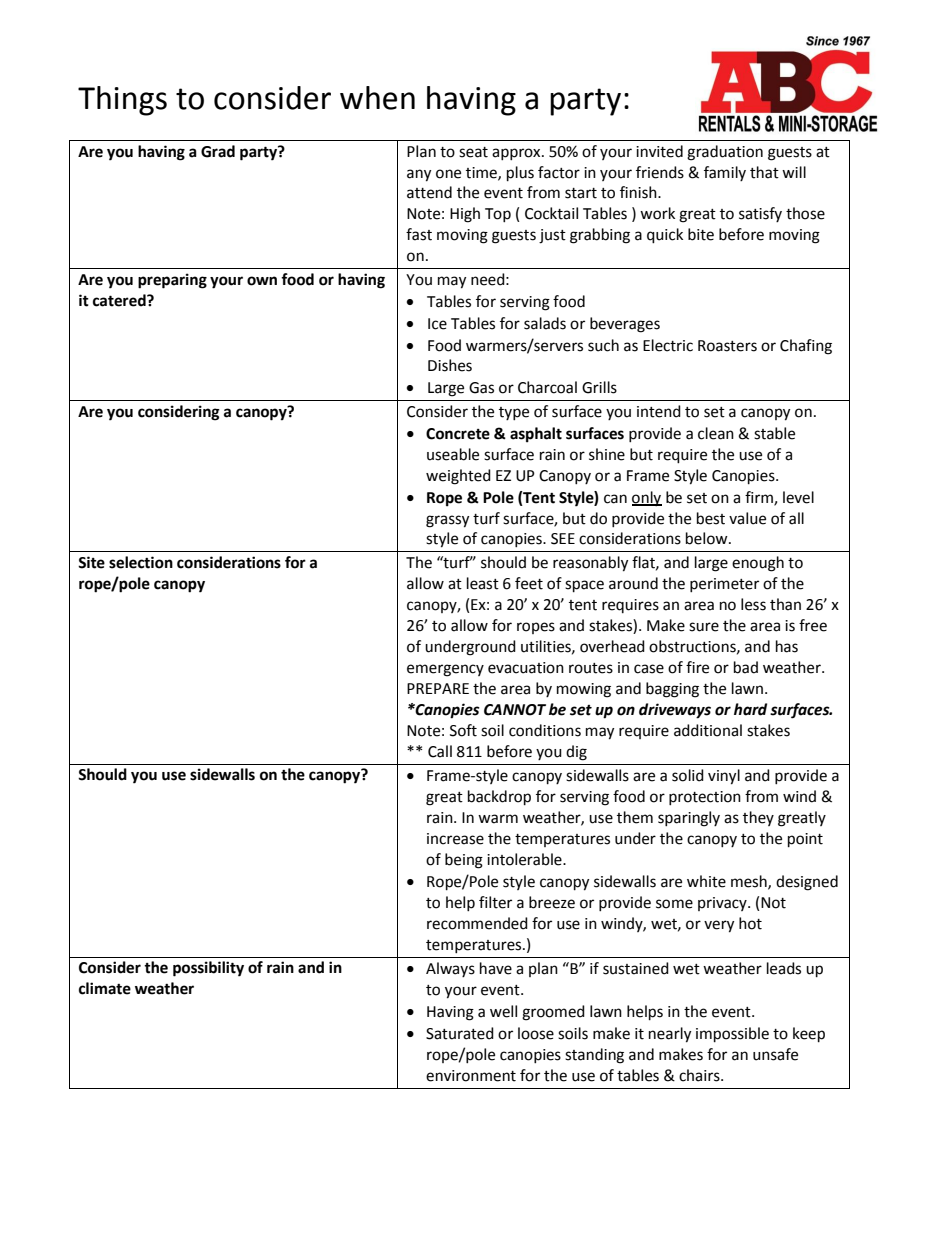  Describe the element at coordinates (725, 173) in the screenshot. I see `family` at that location.
